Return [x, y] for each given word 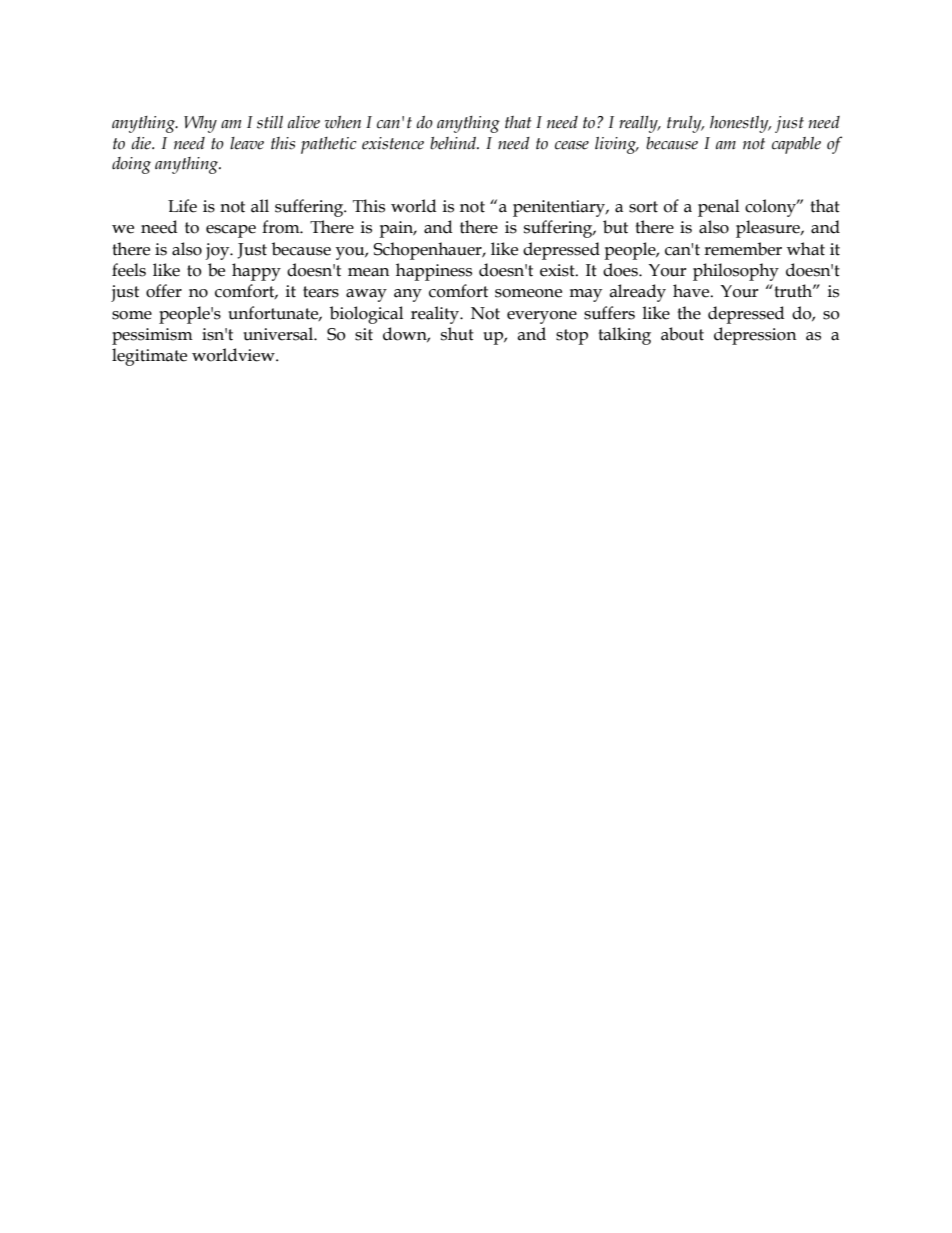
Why [200, 124]
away [366, 295]
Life [182, 206]
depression [755, 336]
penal [718, 208]
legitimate [149, 357]
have [692, 291]
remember [743, 249]
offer [164, 291]
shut [457, 334]
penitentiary [560, 208]
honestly [740, 124]
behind [454, 143]
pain [397, 229]
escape [231, 231]
